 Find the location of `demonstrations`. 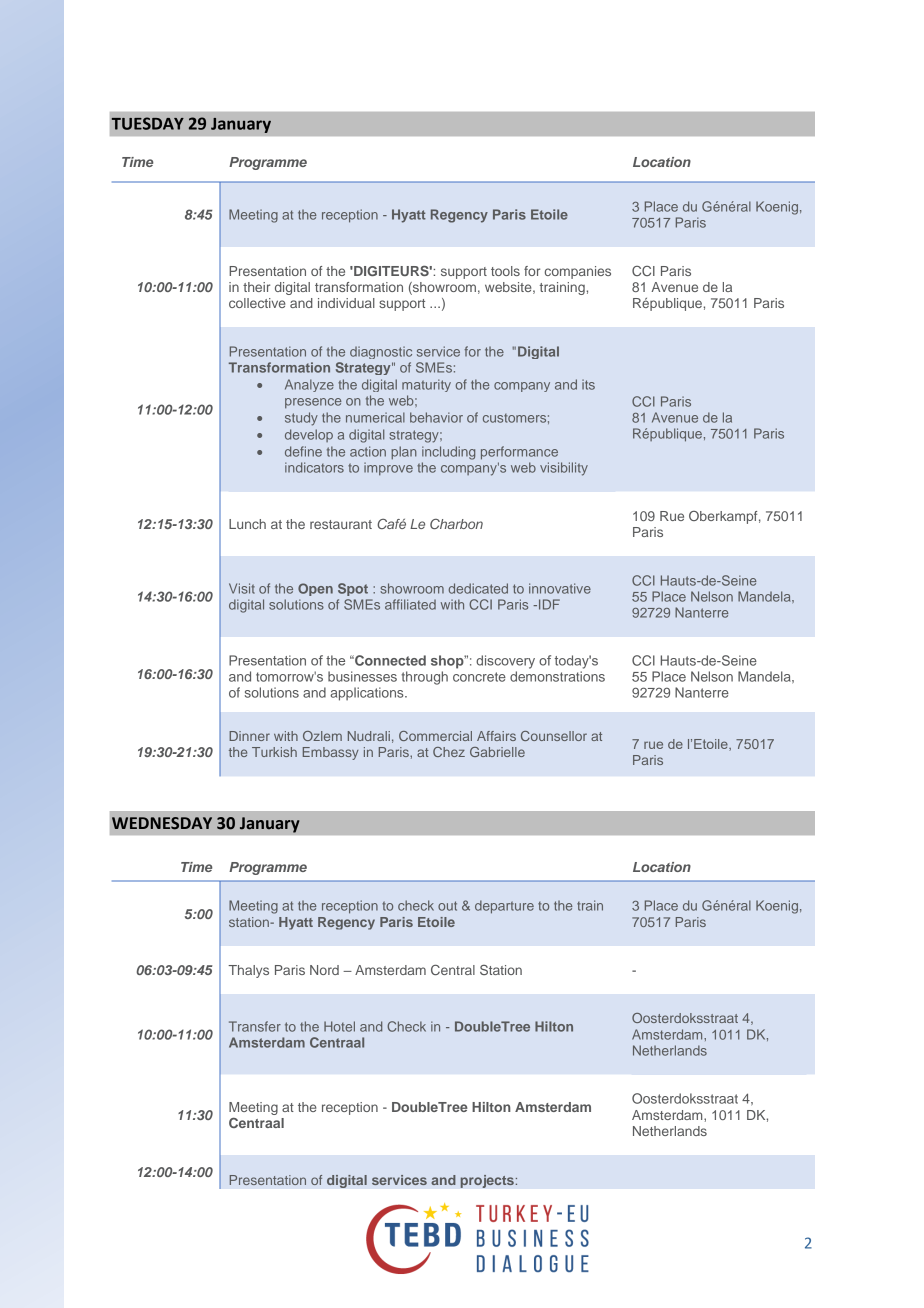

demonstrations is located at coordinates (557, 676).
